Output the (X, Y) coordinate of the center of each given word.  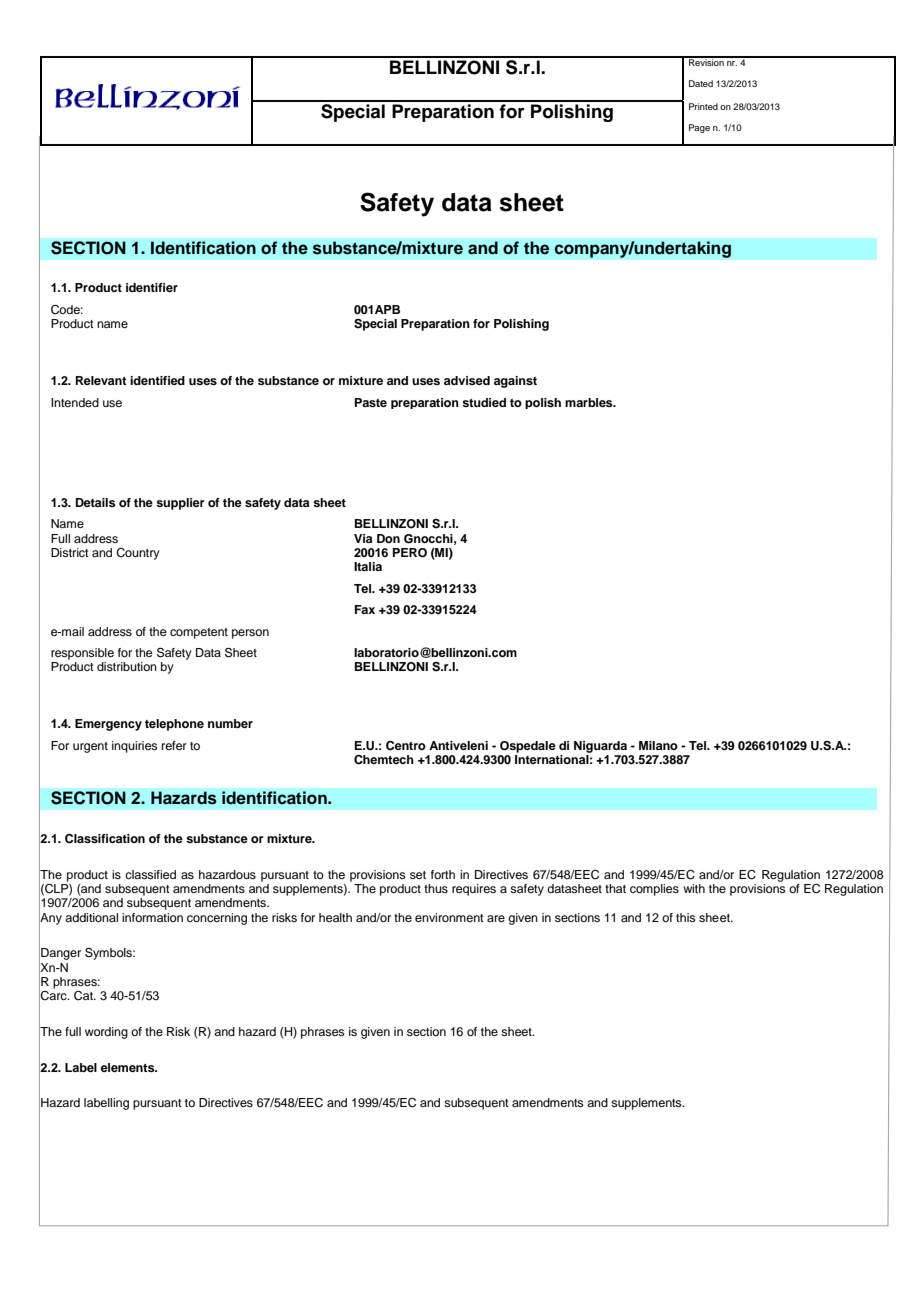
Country (138, 554)
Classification (105, 839)
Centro (406, 746)
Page (699, 128)
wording (106, 1033)
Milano (658, 745)
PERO (410, 553)
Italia (368, 566)
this (686, 917)
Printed (703, 106)
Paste (371, 402)
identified (157, 380)
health (335, 917)
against (515, 382)
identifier (152, 287)
